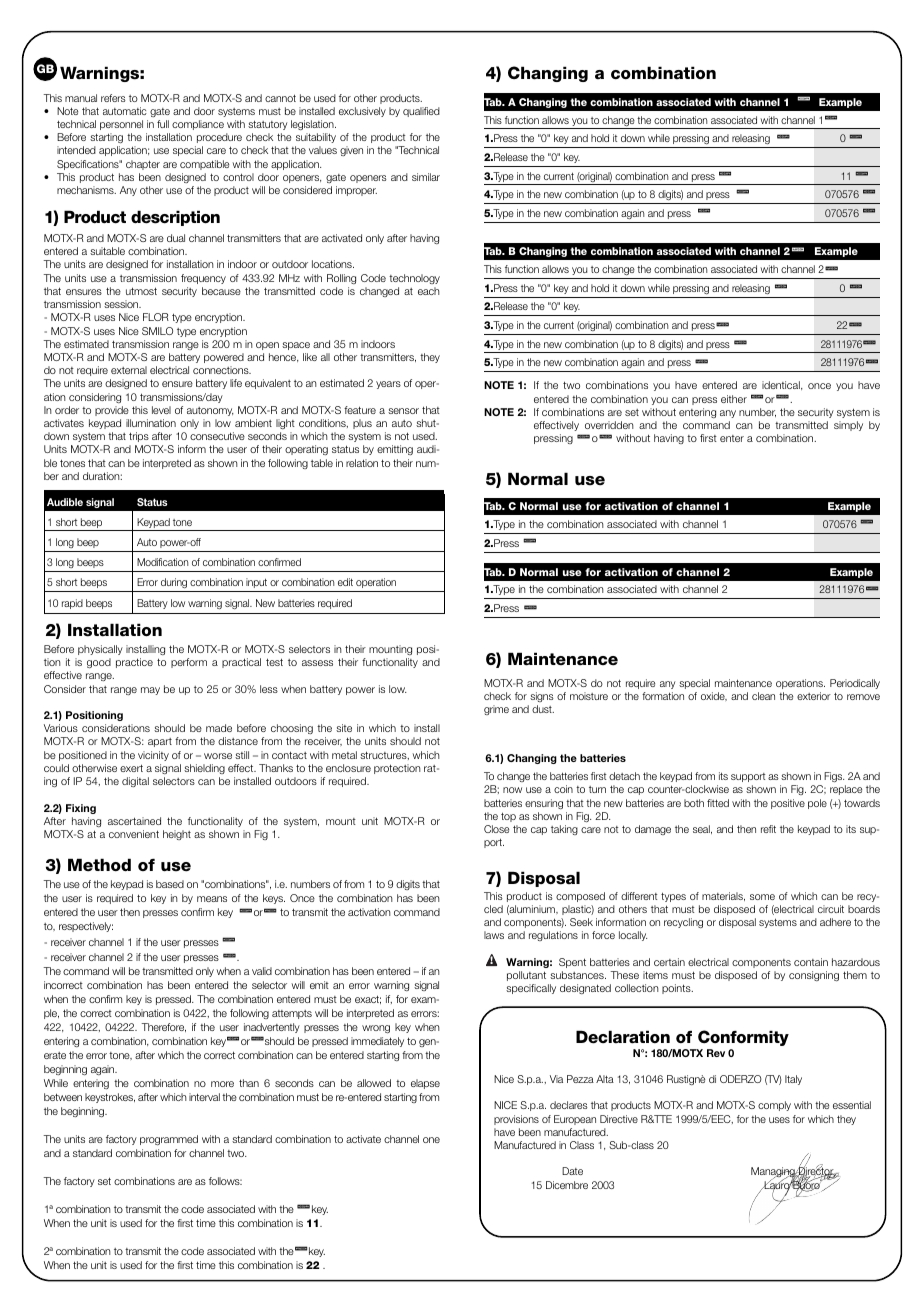 This screenshot has width=924, height=1308. I want to click on full, so click(163, 124).
